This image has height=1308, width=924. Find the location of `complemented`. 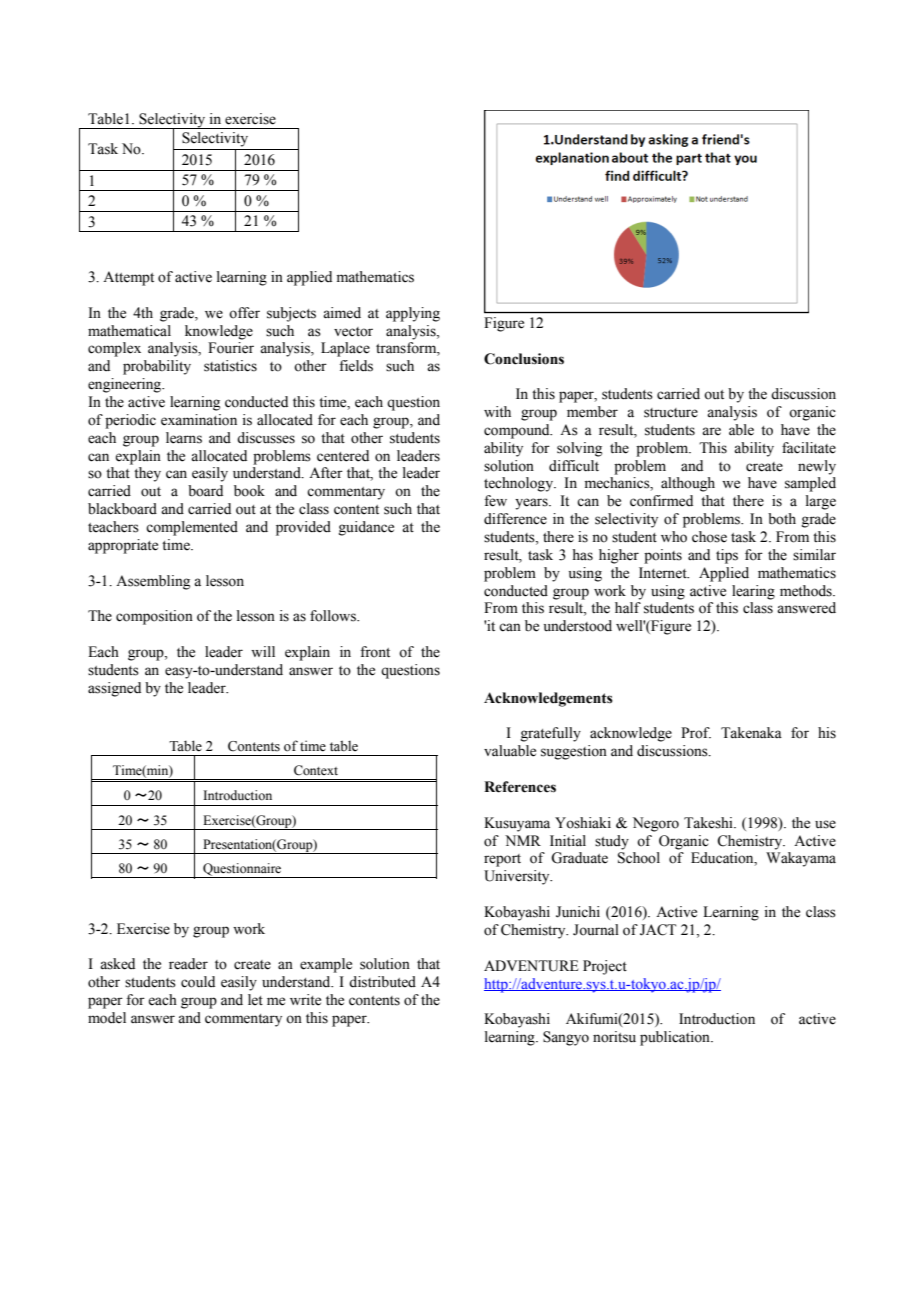

complemented is located at coordinates (192, 528).
